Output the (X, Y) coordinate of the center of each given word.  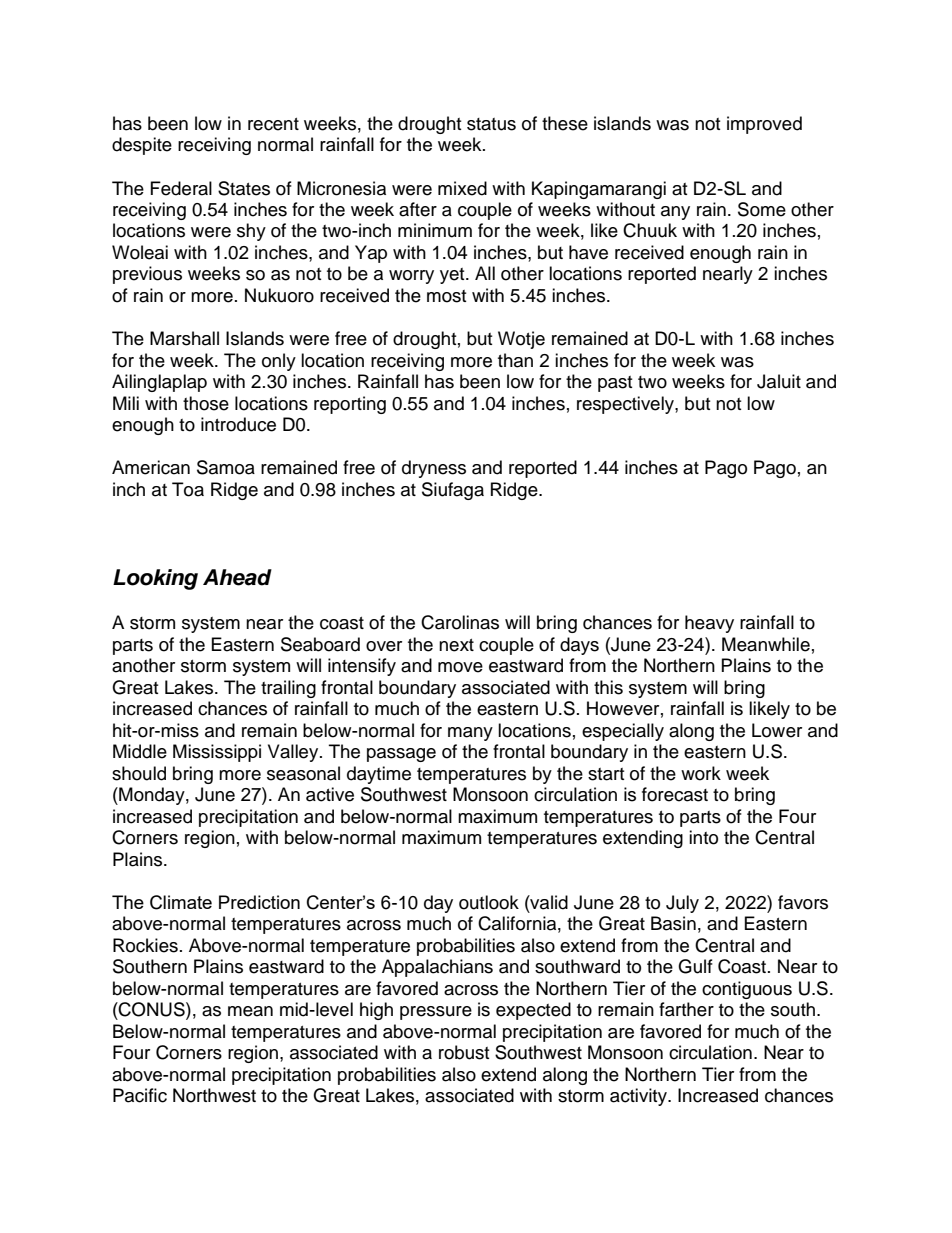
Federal (181, 188)
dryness (434, 469)
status (491, 124)
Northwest (214, 1095)
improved (764, 125)
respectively (626, 405)
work (701, 773)
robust (464, 1052)
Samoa (226, 467)
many (470, 734)
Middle (140, 751)
